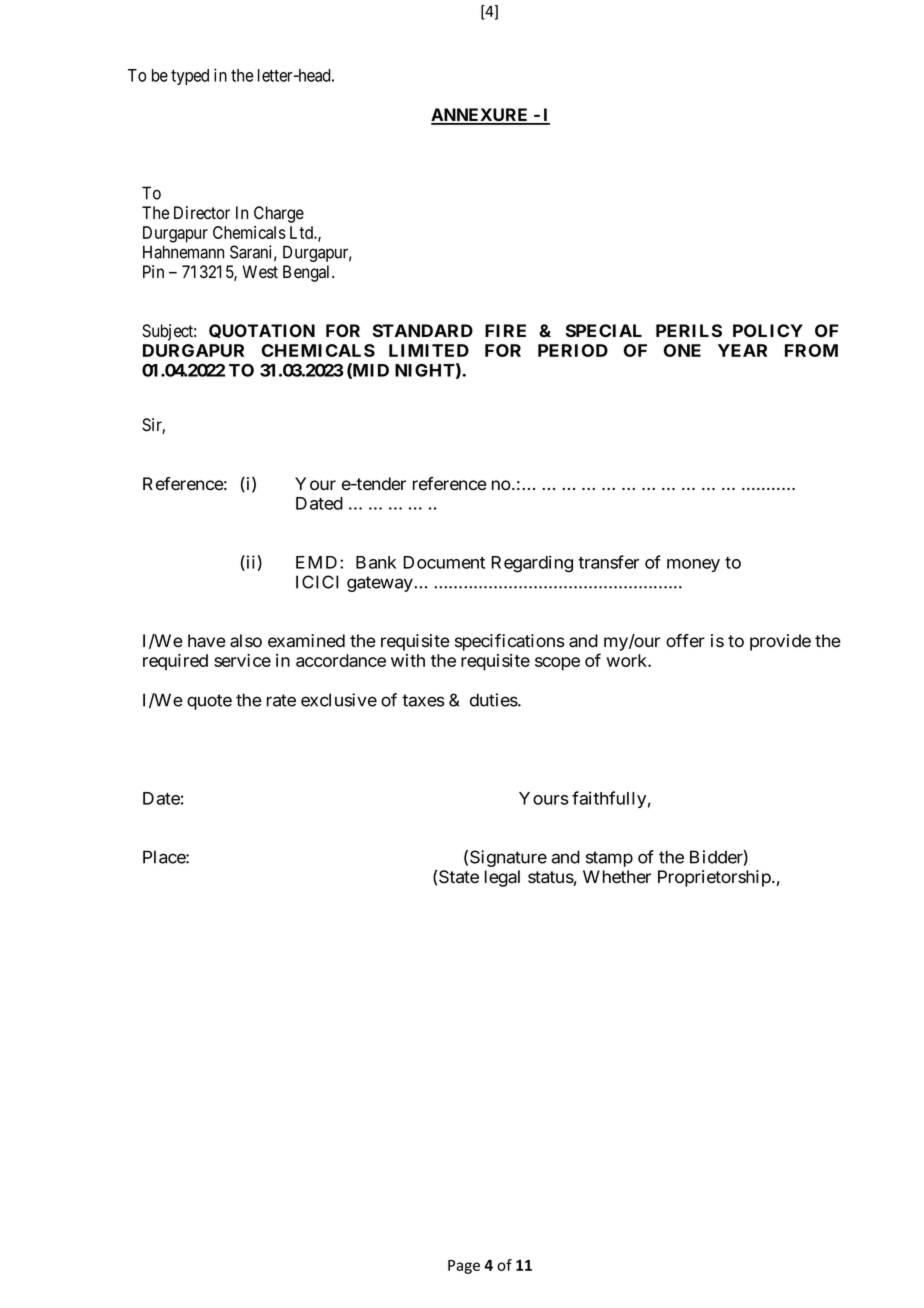  I want to click on State, so click(459, 877).
